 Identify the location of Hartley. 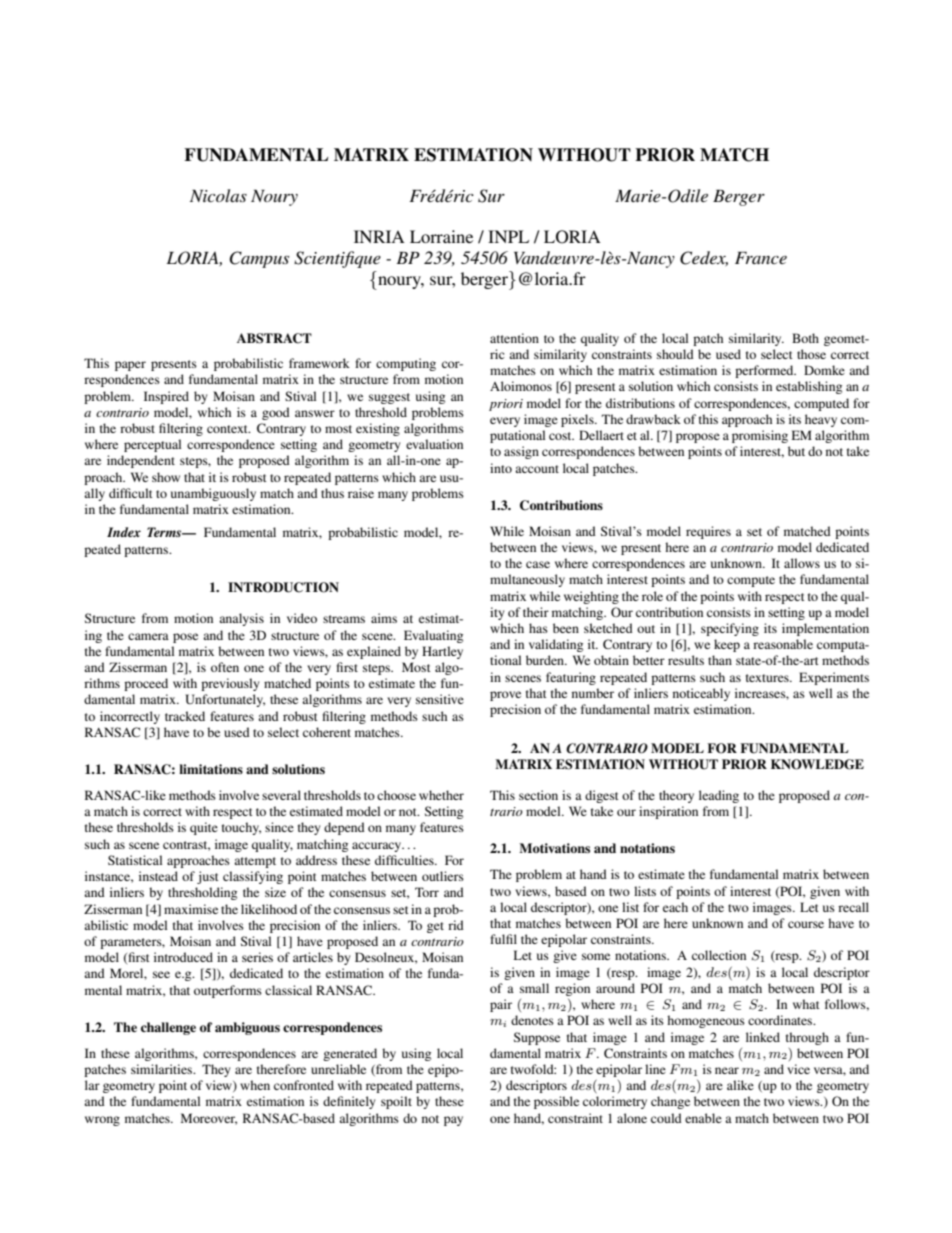
(442, 652).
